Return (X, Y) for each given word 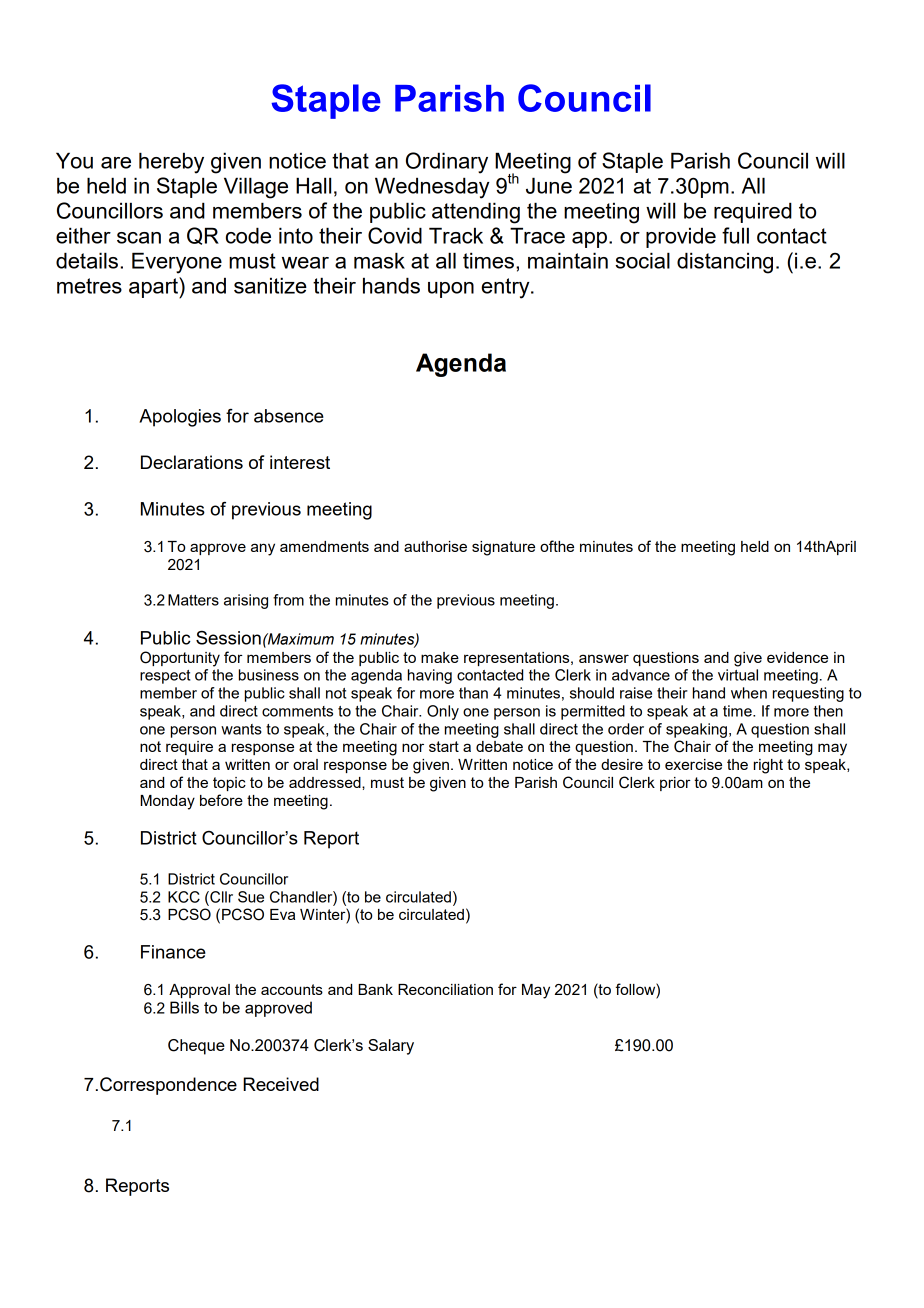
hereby (171, 163)
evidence (797, 657)
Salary (391, 1047)
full (735, 235)
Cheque (196, 1047)
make (440, 657)
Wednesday (432, 188)
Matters (193, 600)
